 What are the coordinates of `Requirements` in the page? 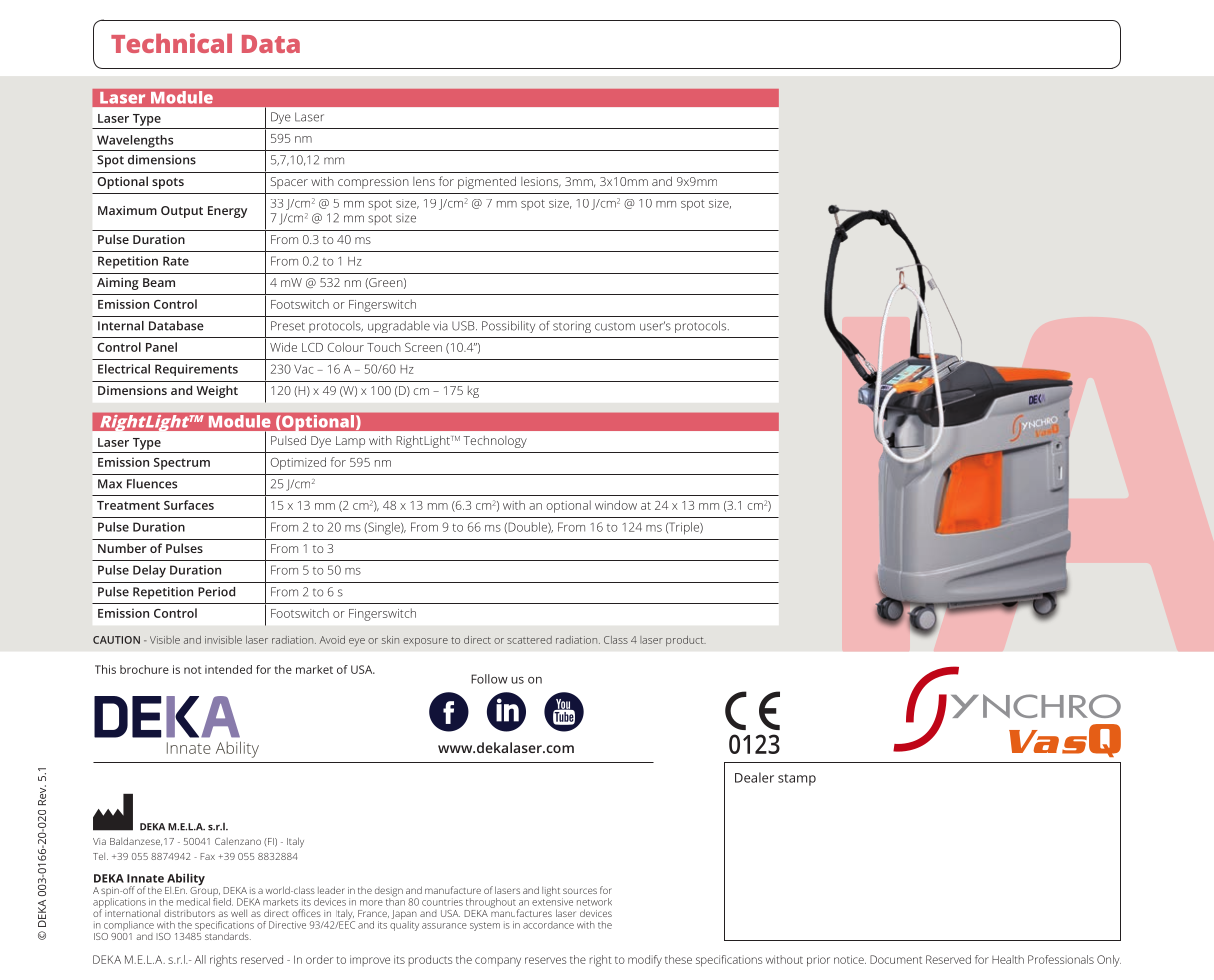 It's located at (196, 370).
